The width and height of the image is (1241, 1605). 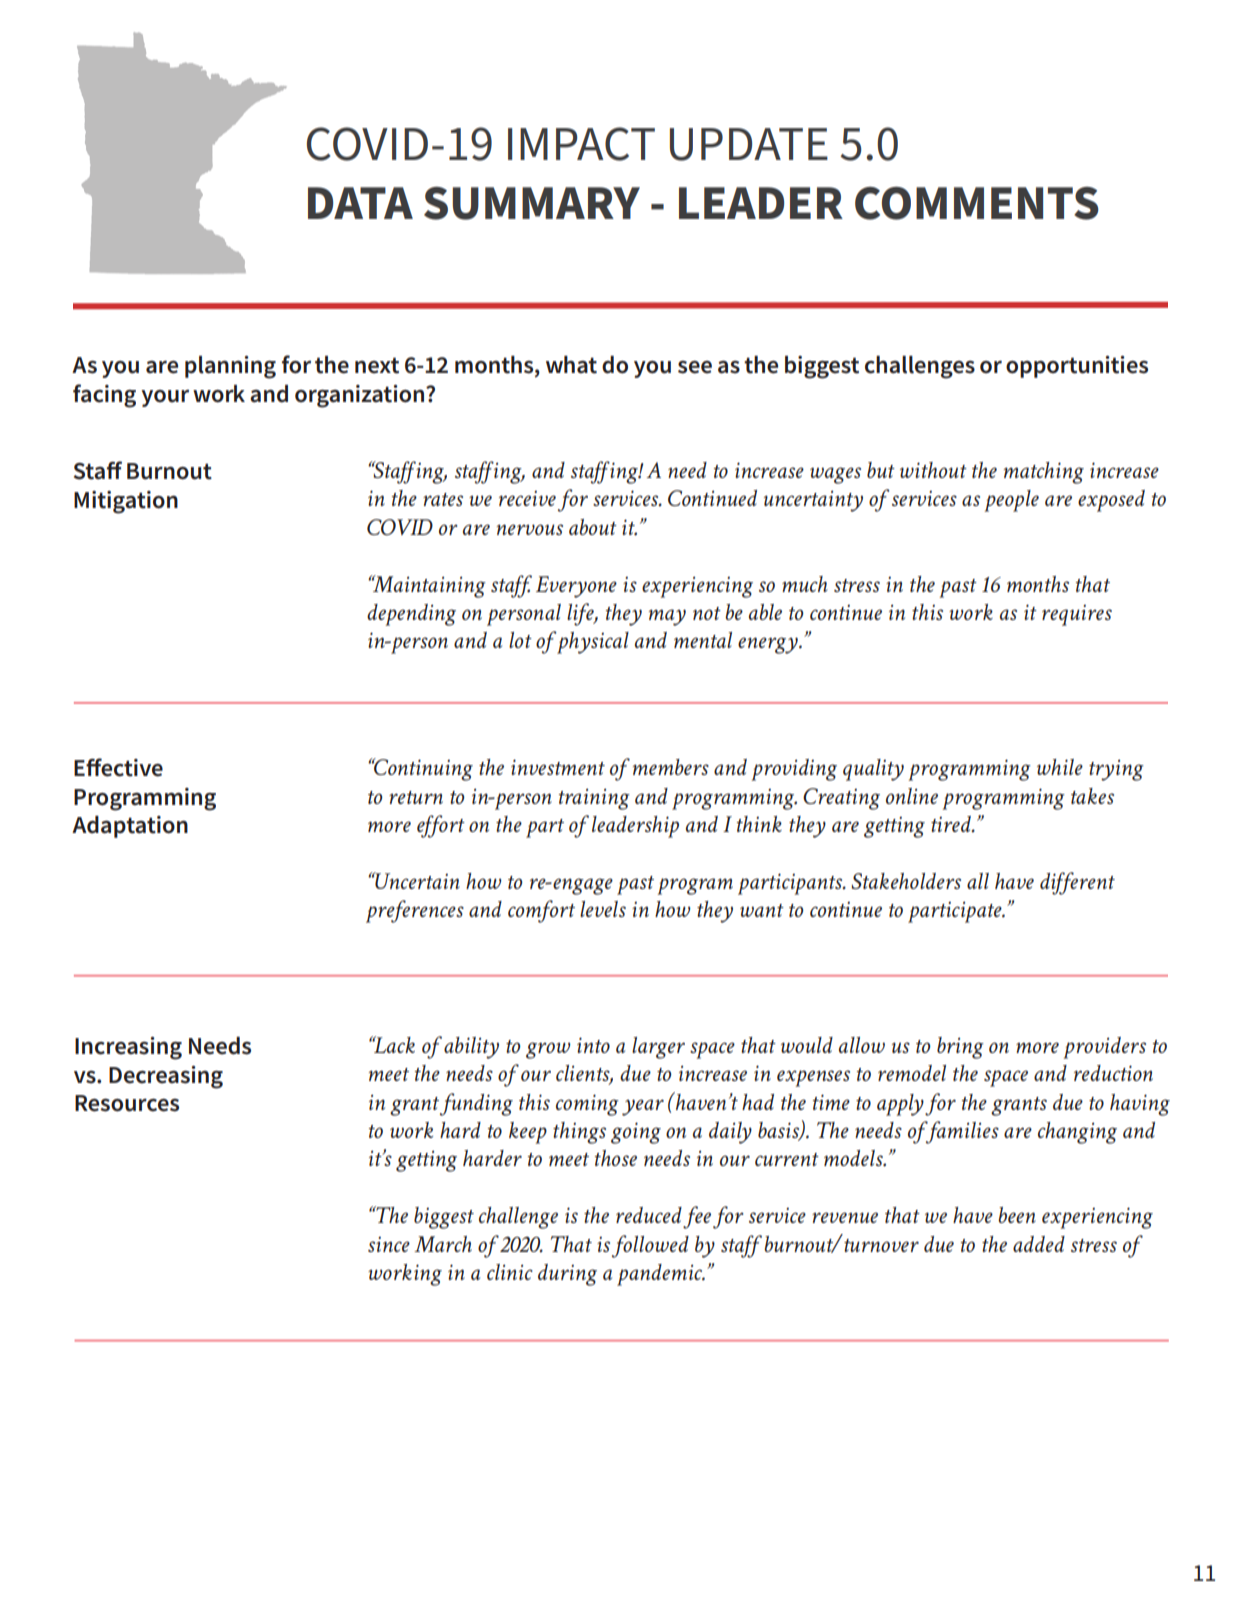 What do you see at coordinates (977, 203) in the image?
I see `COMMENTS` at bounding box center [977, 203].
